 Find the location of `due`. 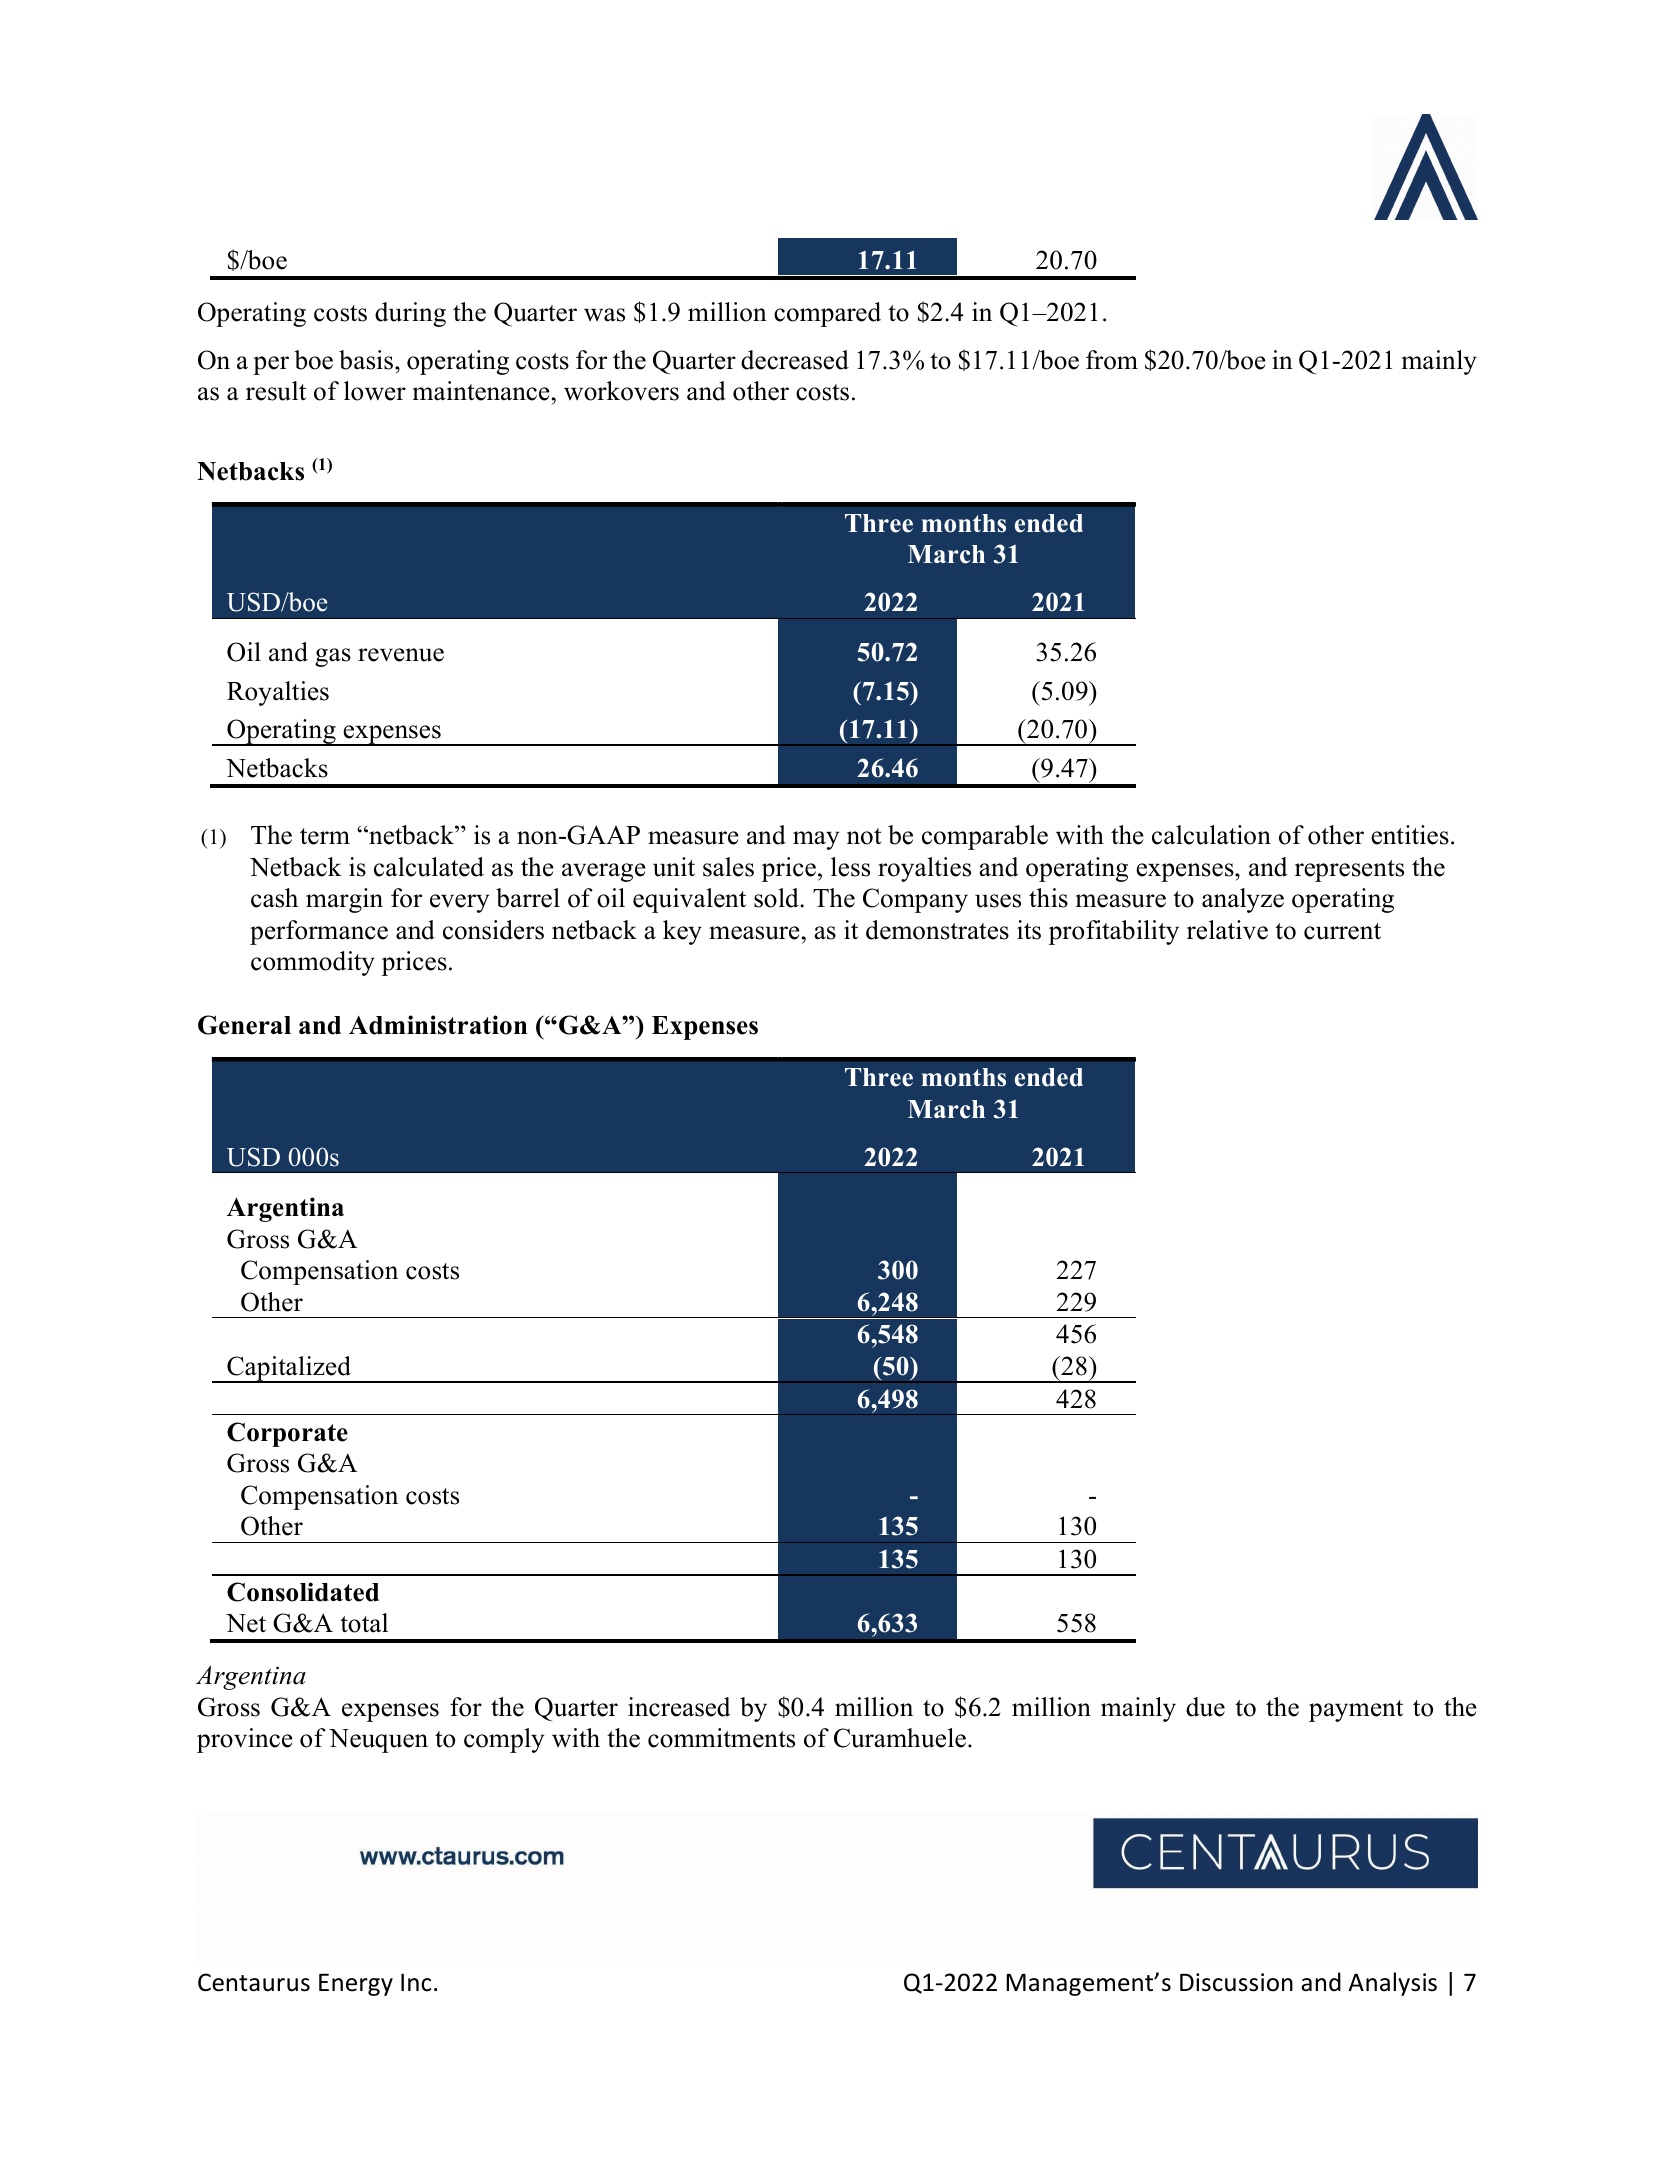

due is located at coordinates (1205, 1707).
